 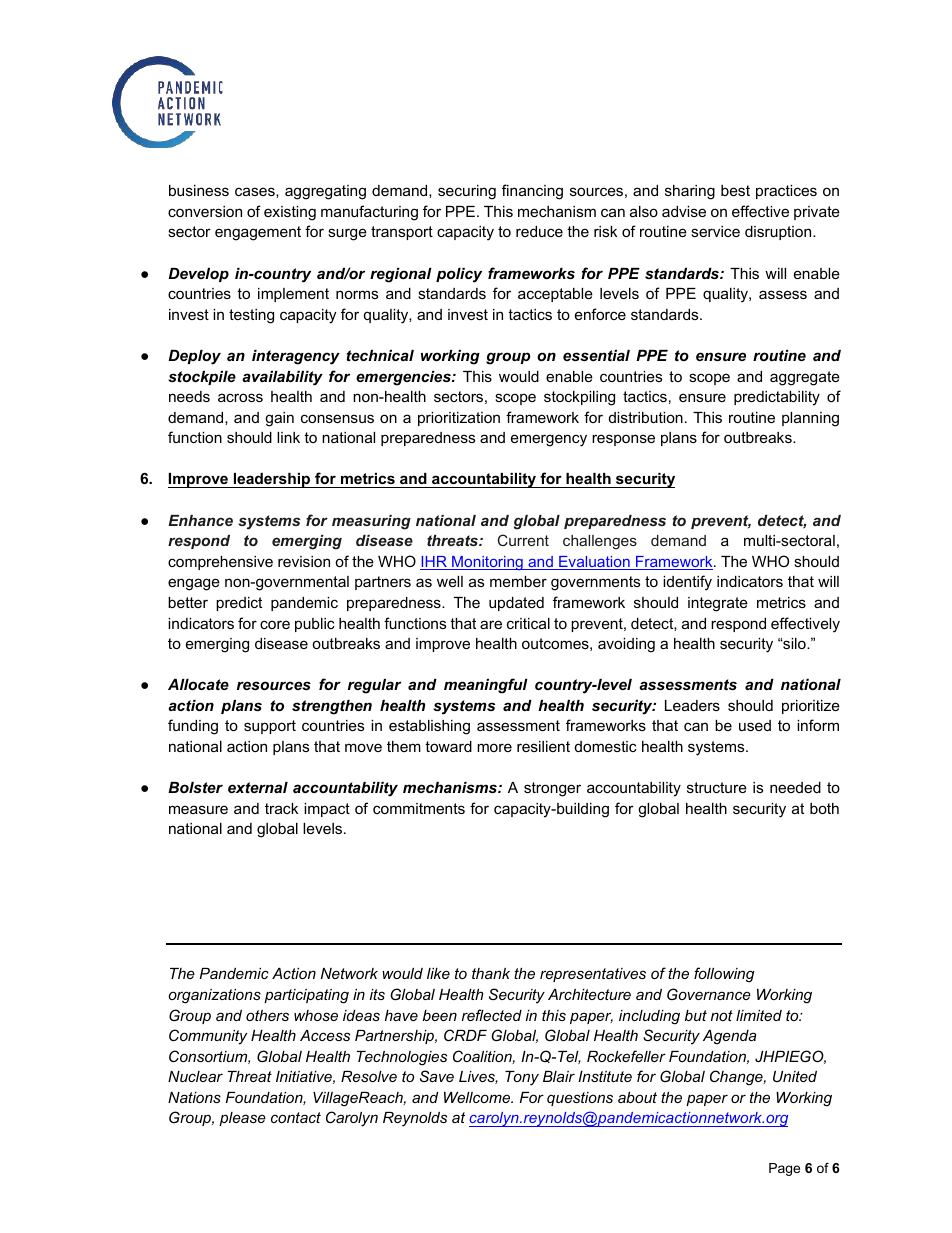 What do you see at coordinates (242, 1119) in the document?
I see `please` at bounding box center [242, 1119].
